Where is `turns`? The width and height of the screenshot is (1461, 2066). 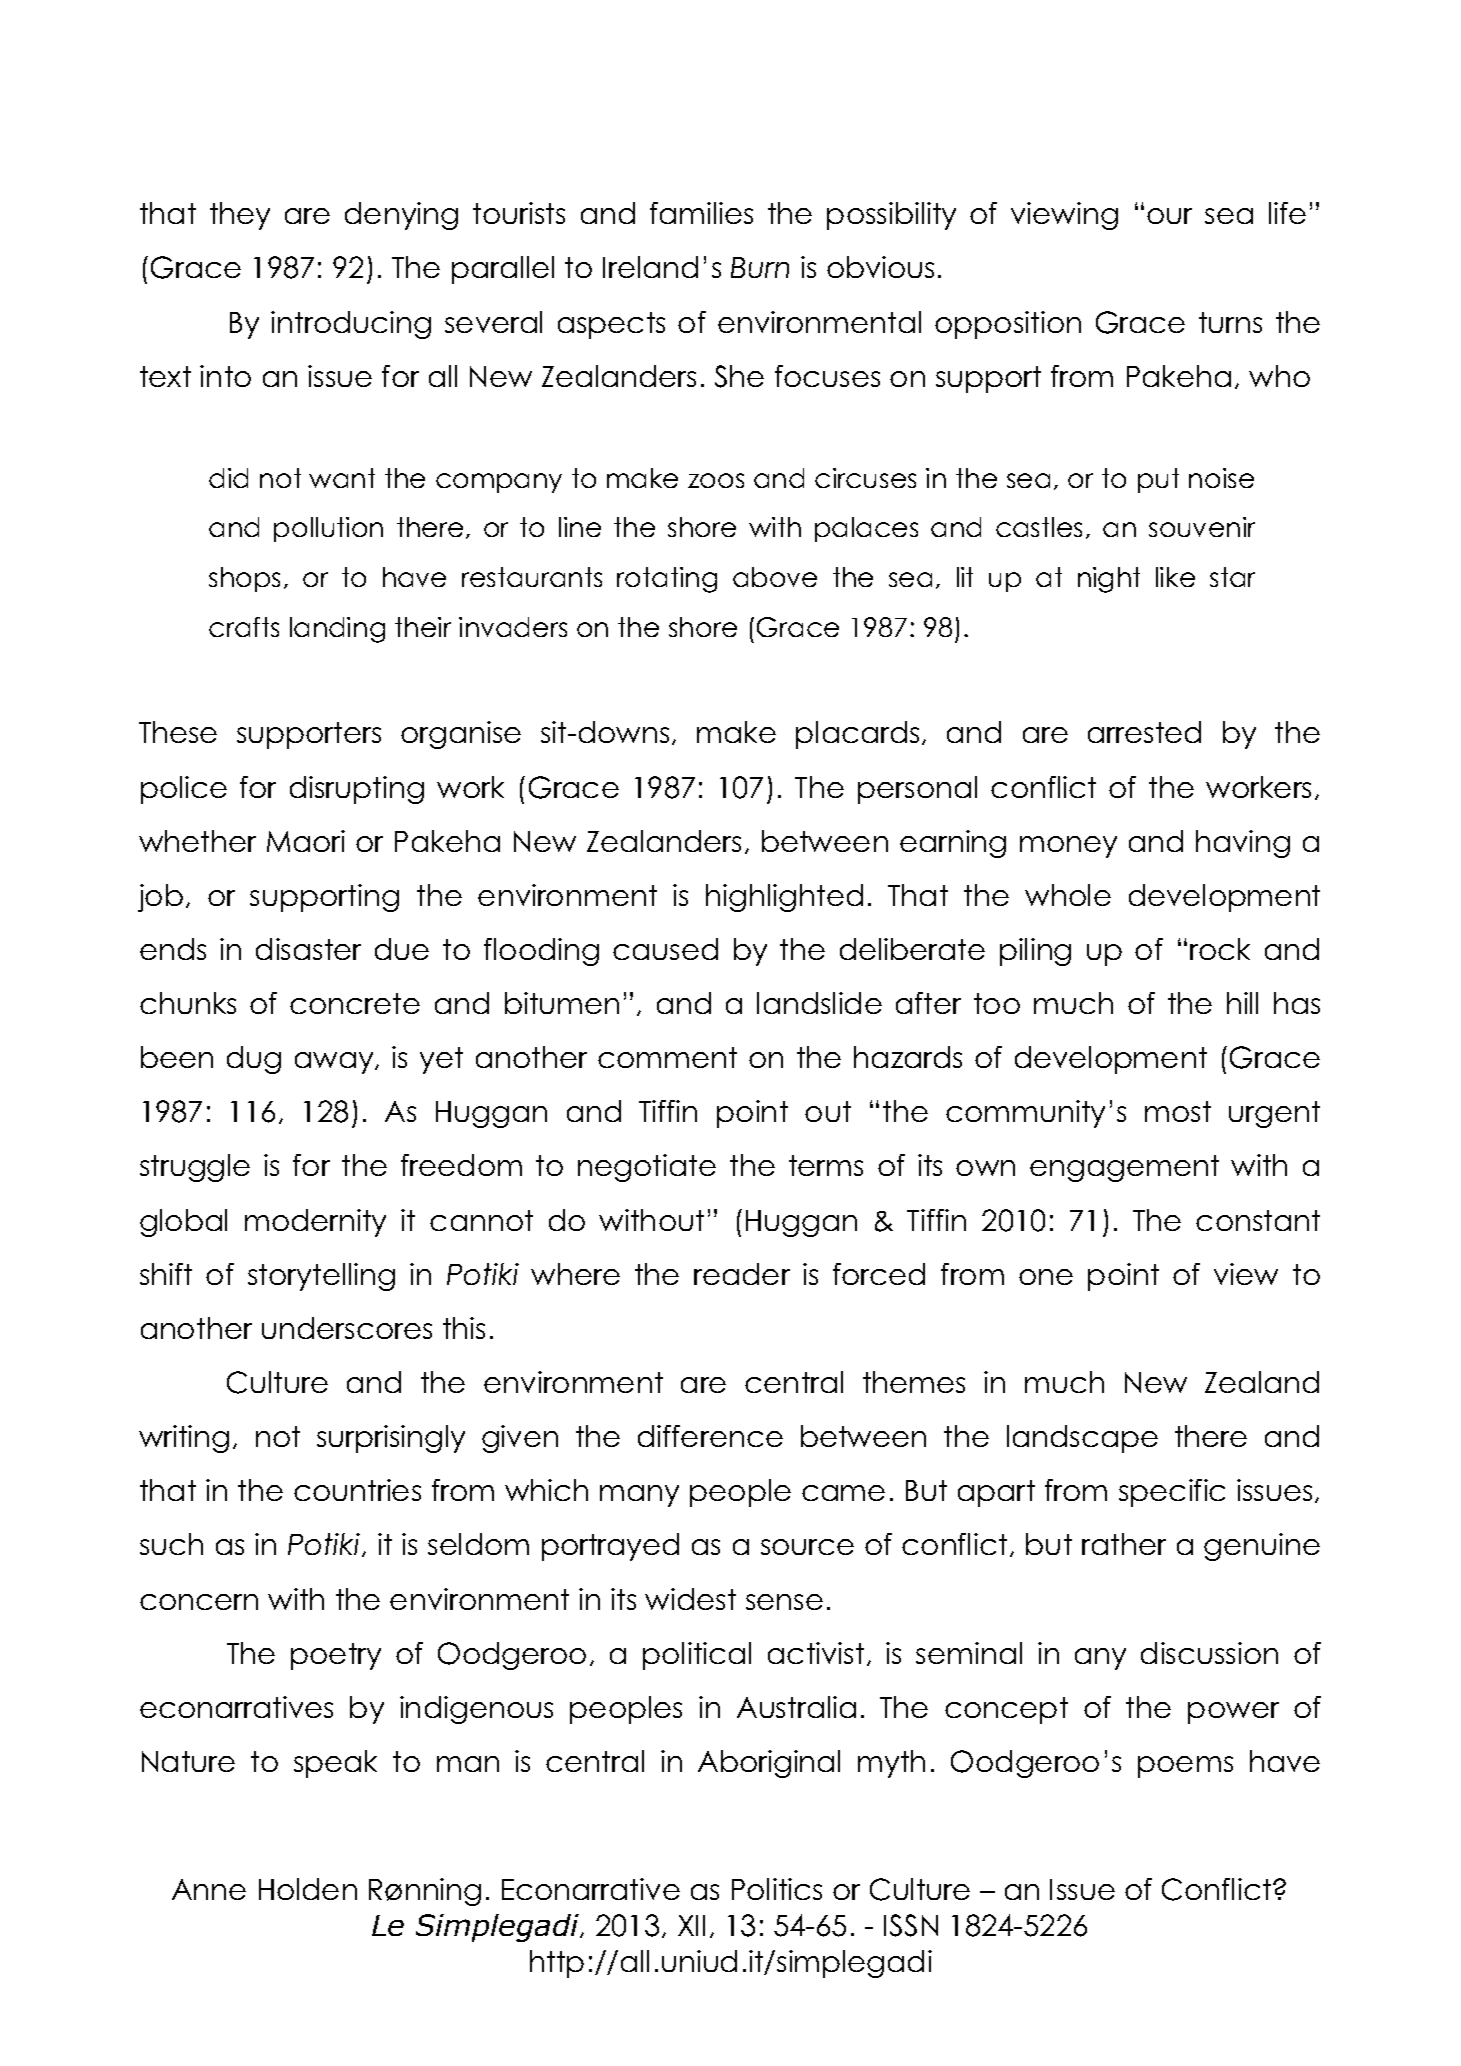
turns is located at coordinates (1230, 322).
